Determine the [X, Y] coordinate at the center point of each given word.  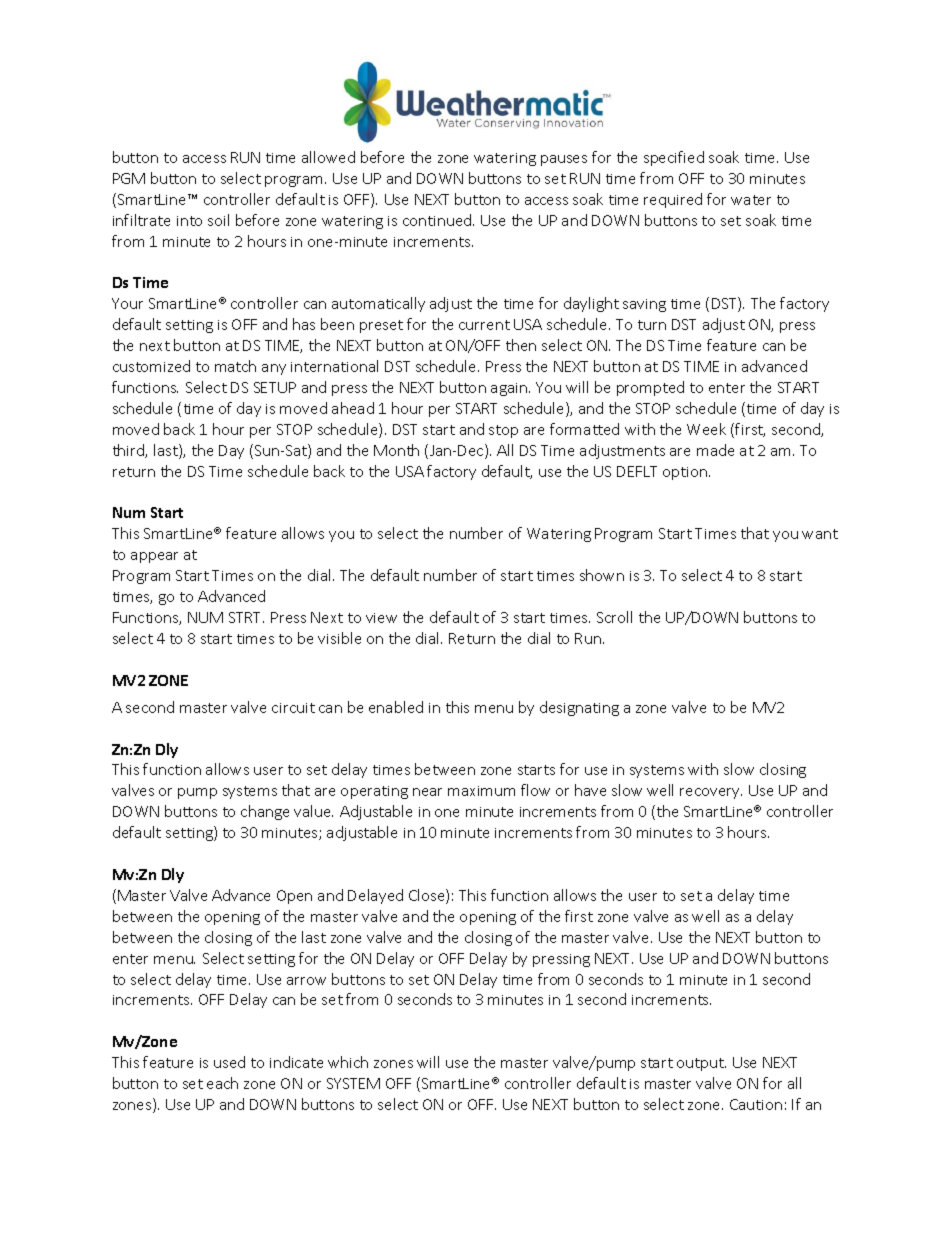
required [673, 200]
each [222, 1083]
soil [218, 220]
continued [438, 220]
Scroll [614, 617]
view [381, 618]
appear [154, 557]
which [348, 1062]
